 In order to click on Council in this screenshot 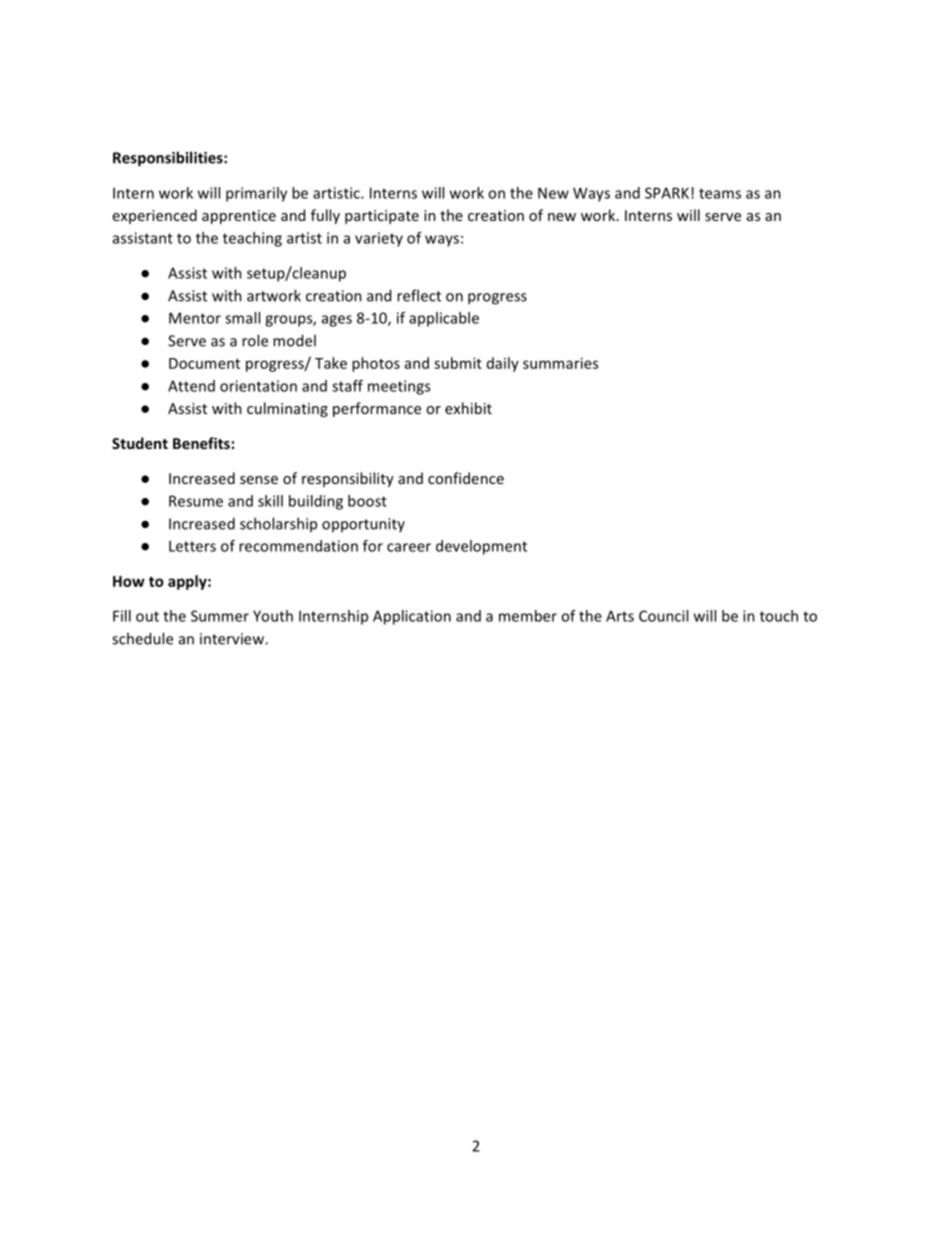, I will do `click(663, 616)`.
